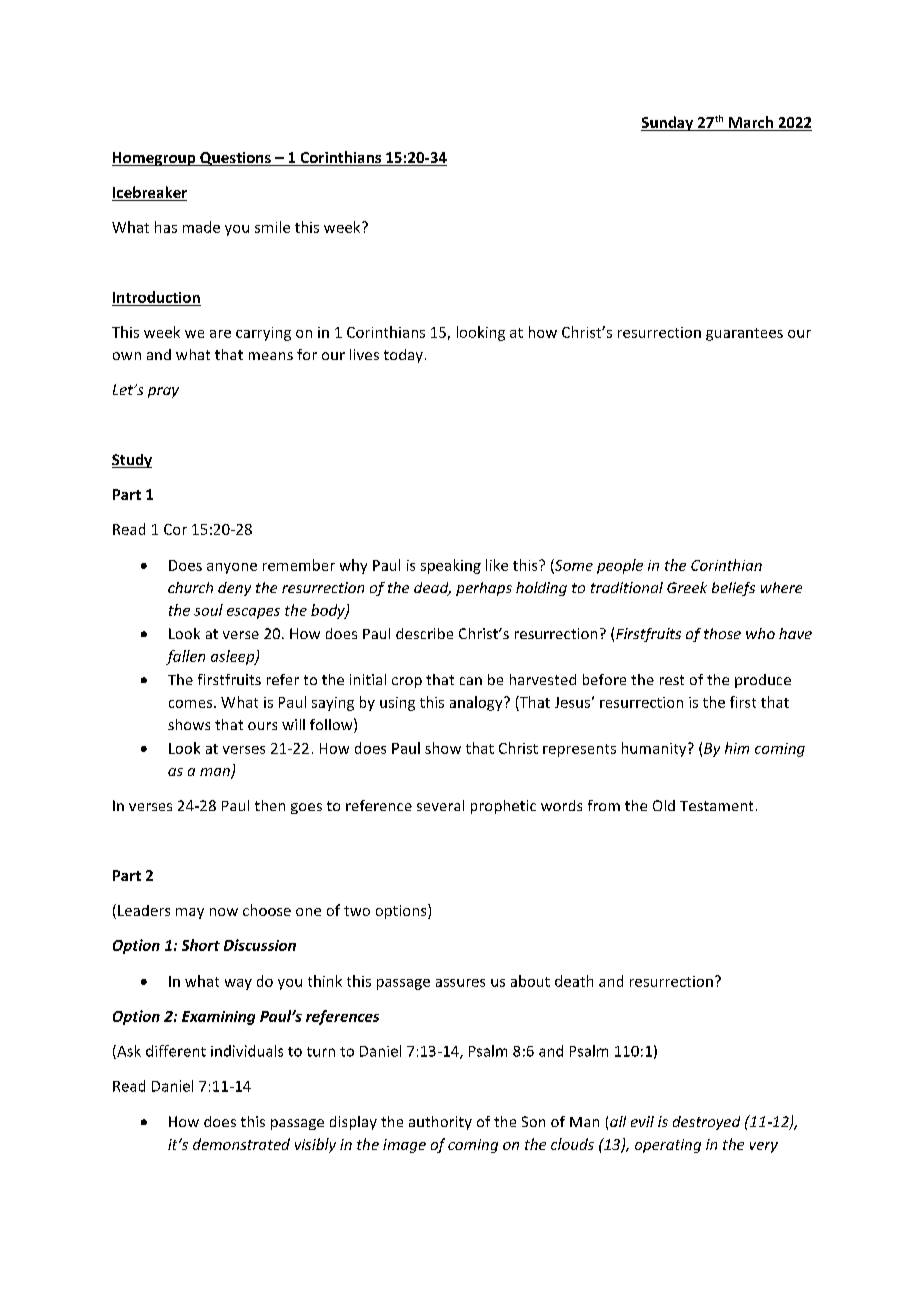  Describe the element at coordinates (668, 123) in the screenshot. I see `Sunday` at that location.
